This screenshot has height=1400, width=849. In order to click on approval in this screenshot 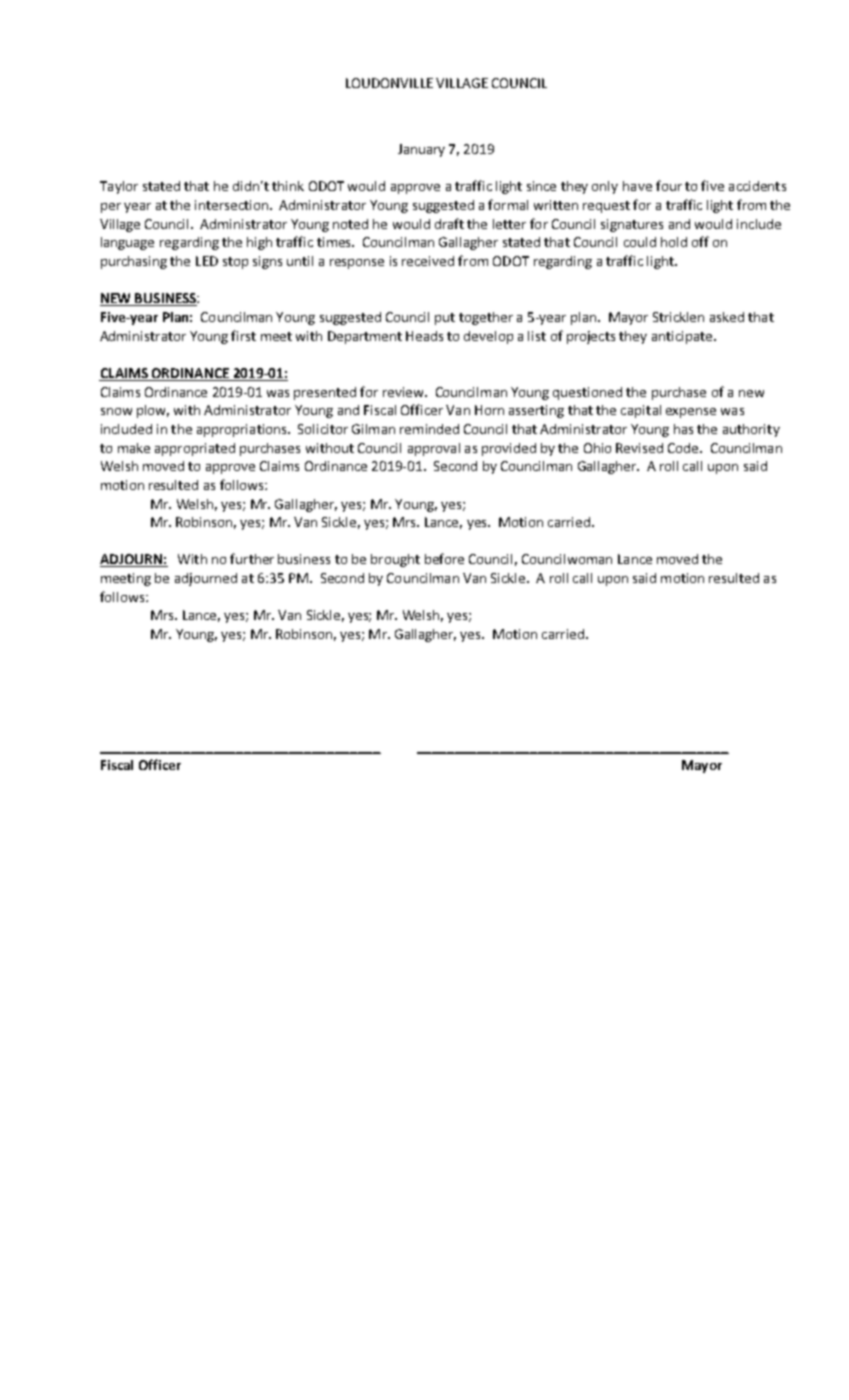, I will do `click(434, 449)`.
